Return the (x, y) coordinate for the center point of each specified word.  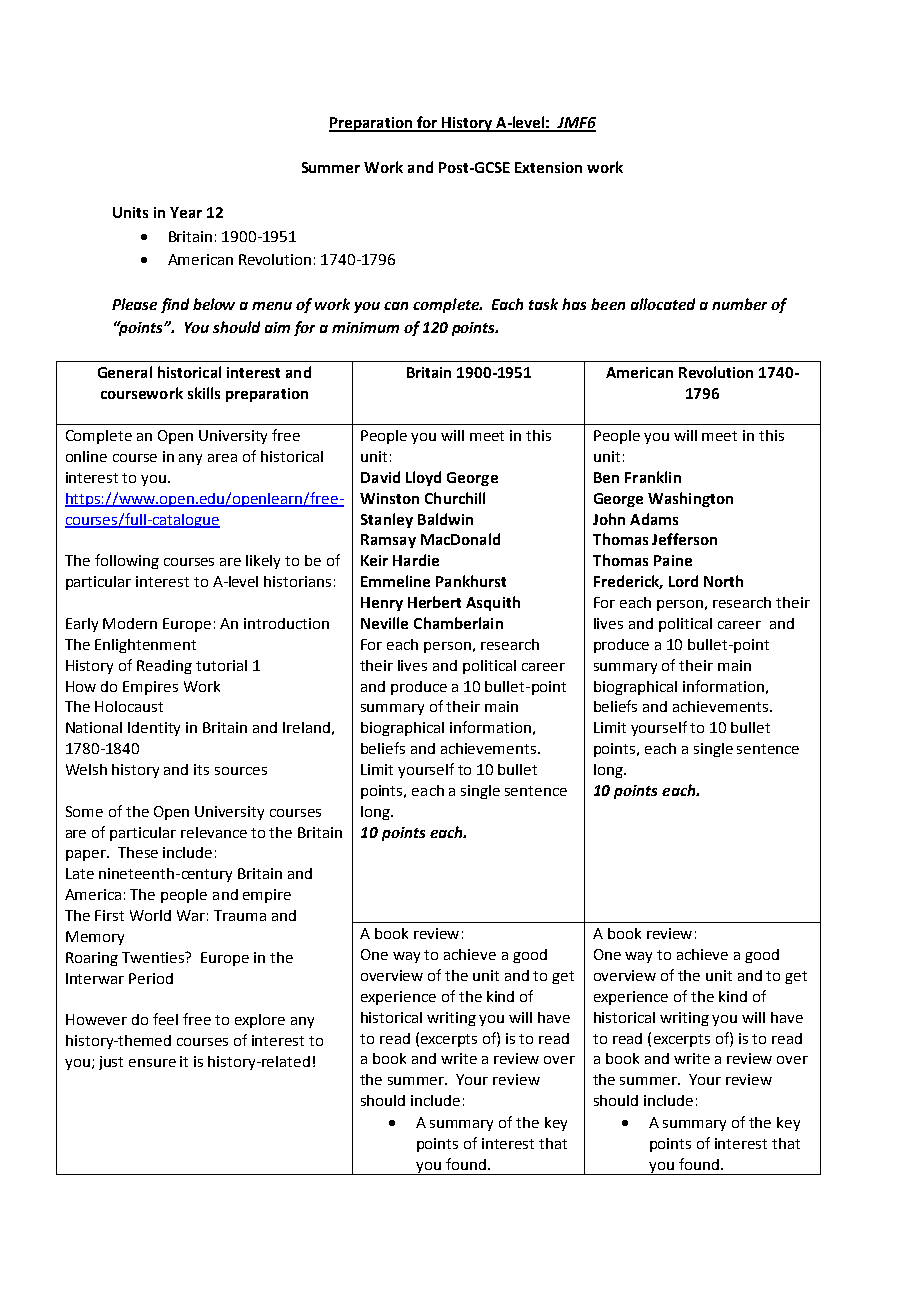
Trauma (240, 915)
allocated (663, 304)
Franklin (653, 477)
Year (186, 212)
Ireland (306, 727)
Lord (683, 581)
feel (165, 1019)
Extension (548, 167)
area (222, 458)
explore (260, 1021)
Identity (154, 729)
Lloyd (423, 478)
